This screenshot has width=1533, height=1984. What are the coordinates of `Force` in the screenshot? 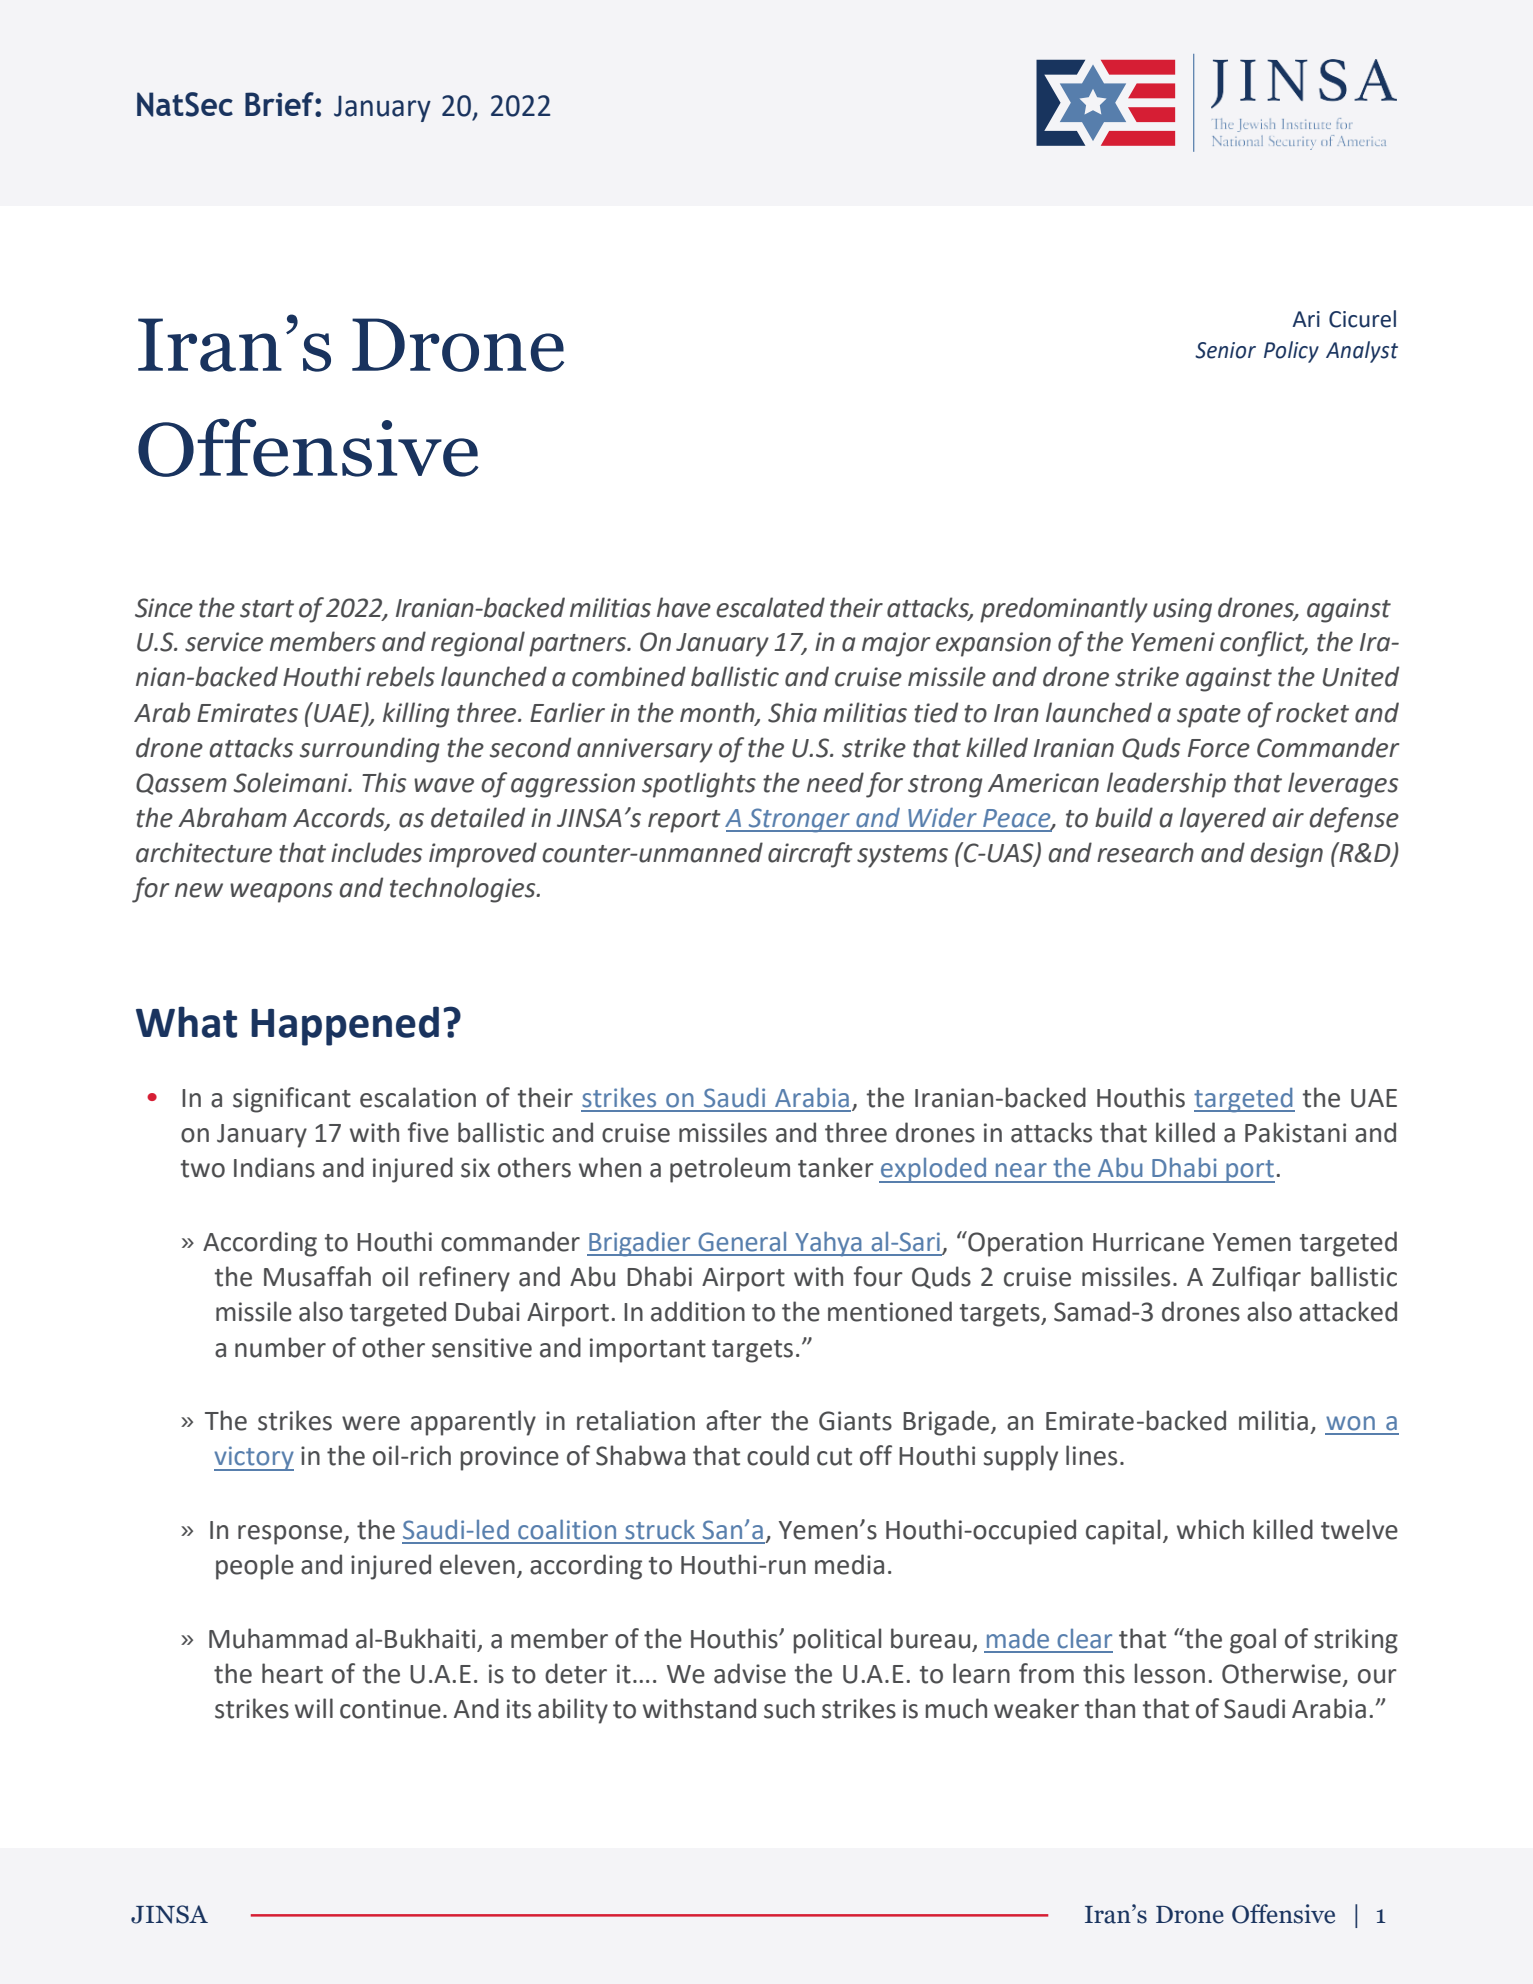 It's located at (1219, 748).
